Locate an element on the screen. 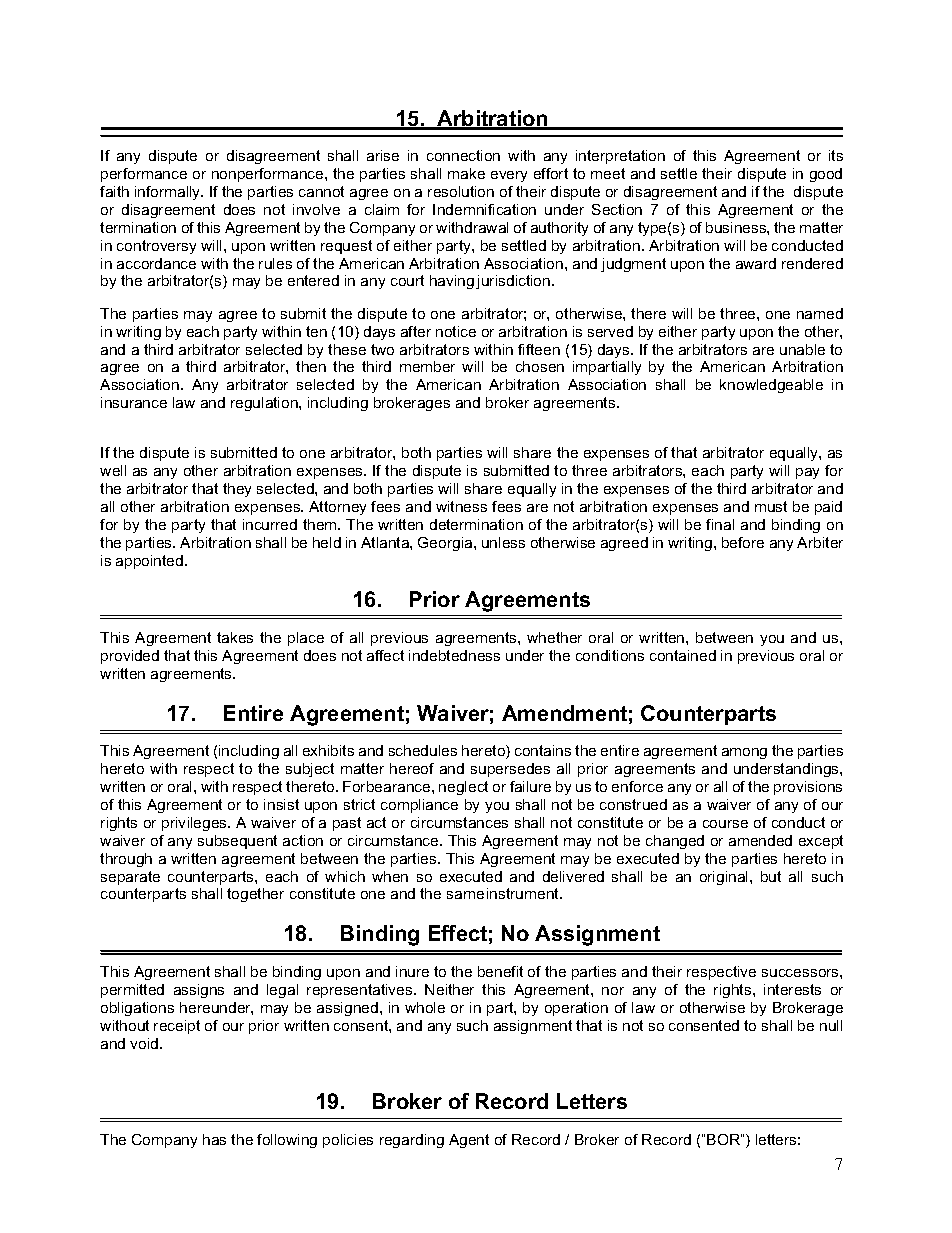 This screenshot has width=952, height=1233. BOR is located at coordinates (724, 1139).
